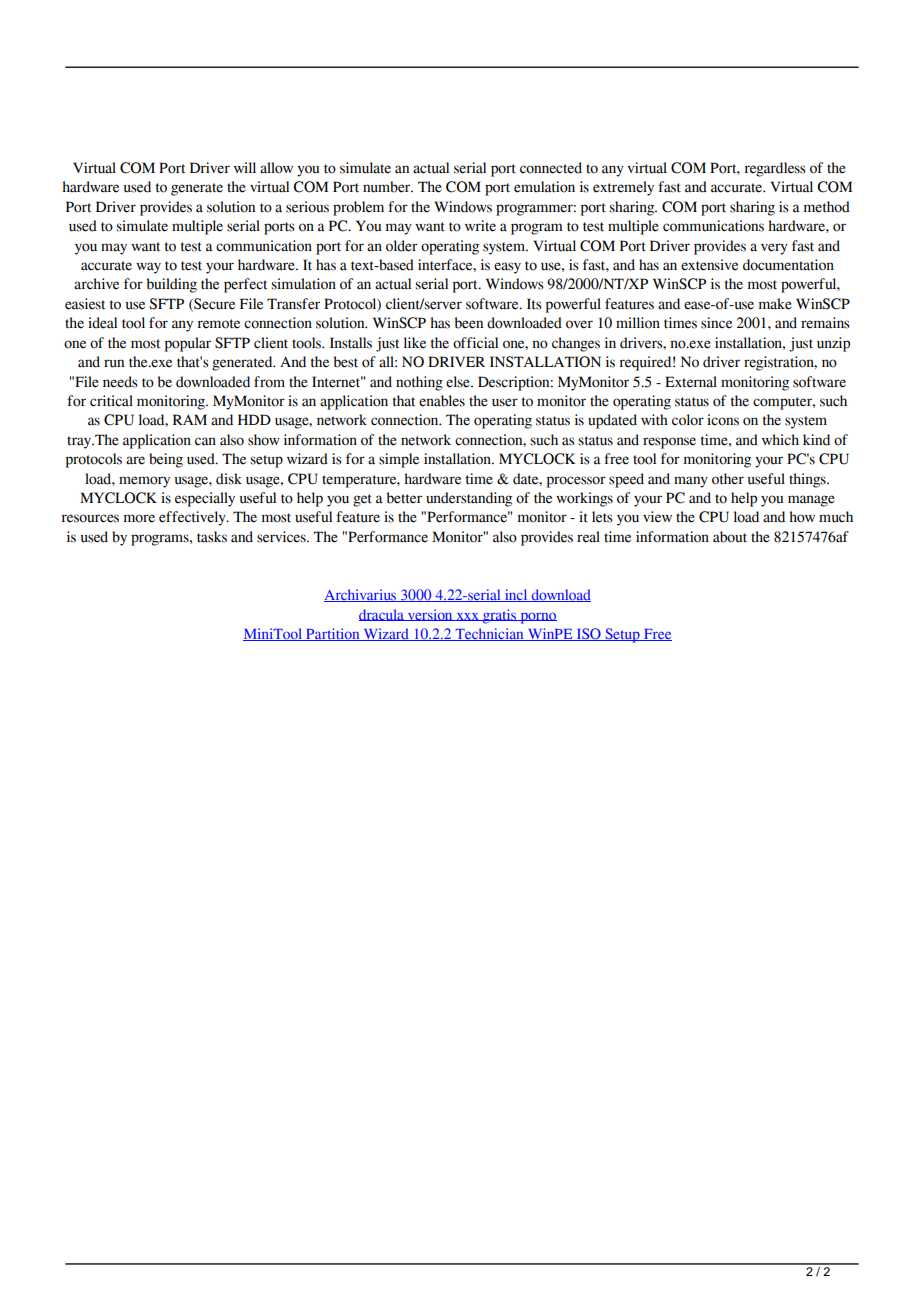 Image resolution: width=924 pixels, height=1308 pixels. I want to click on critical, so click(111, 401).
